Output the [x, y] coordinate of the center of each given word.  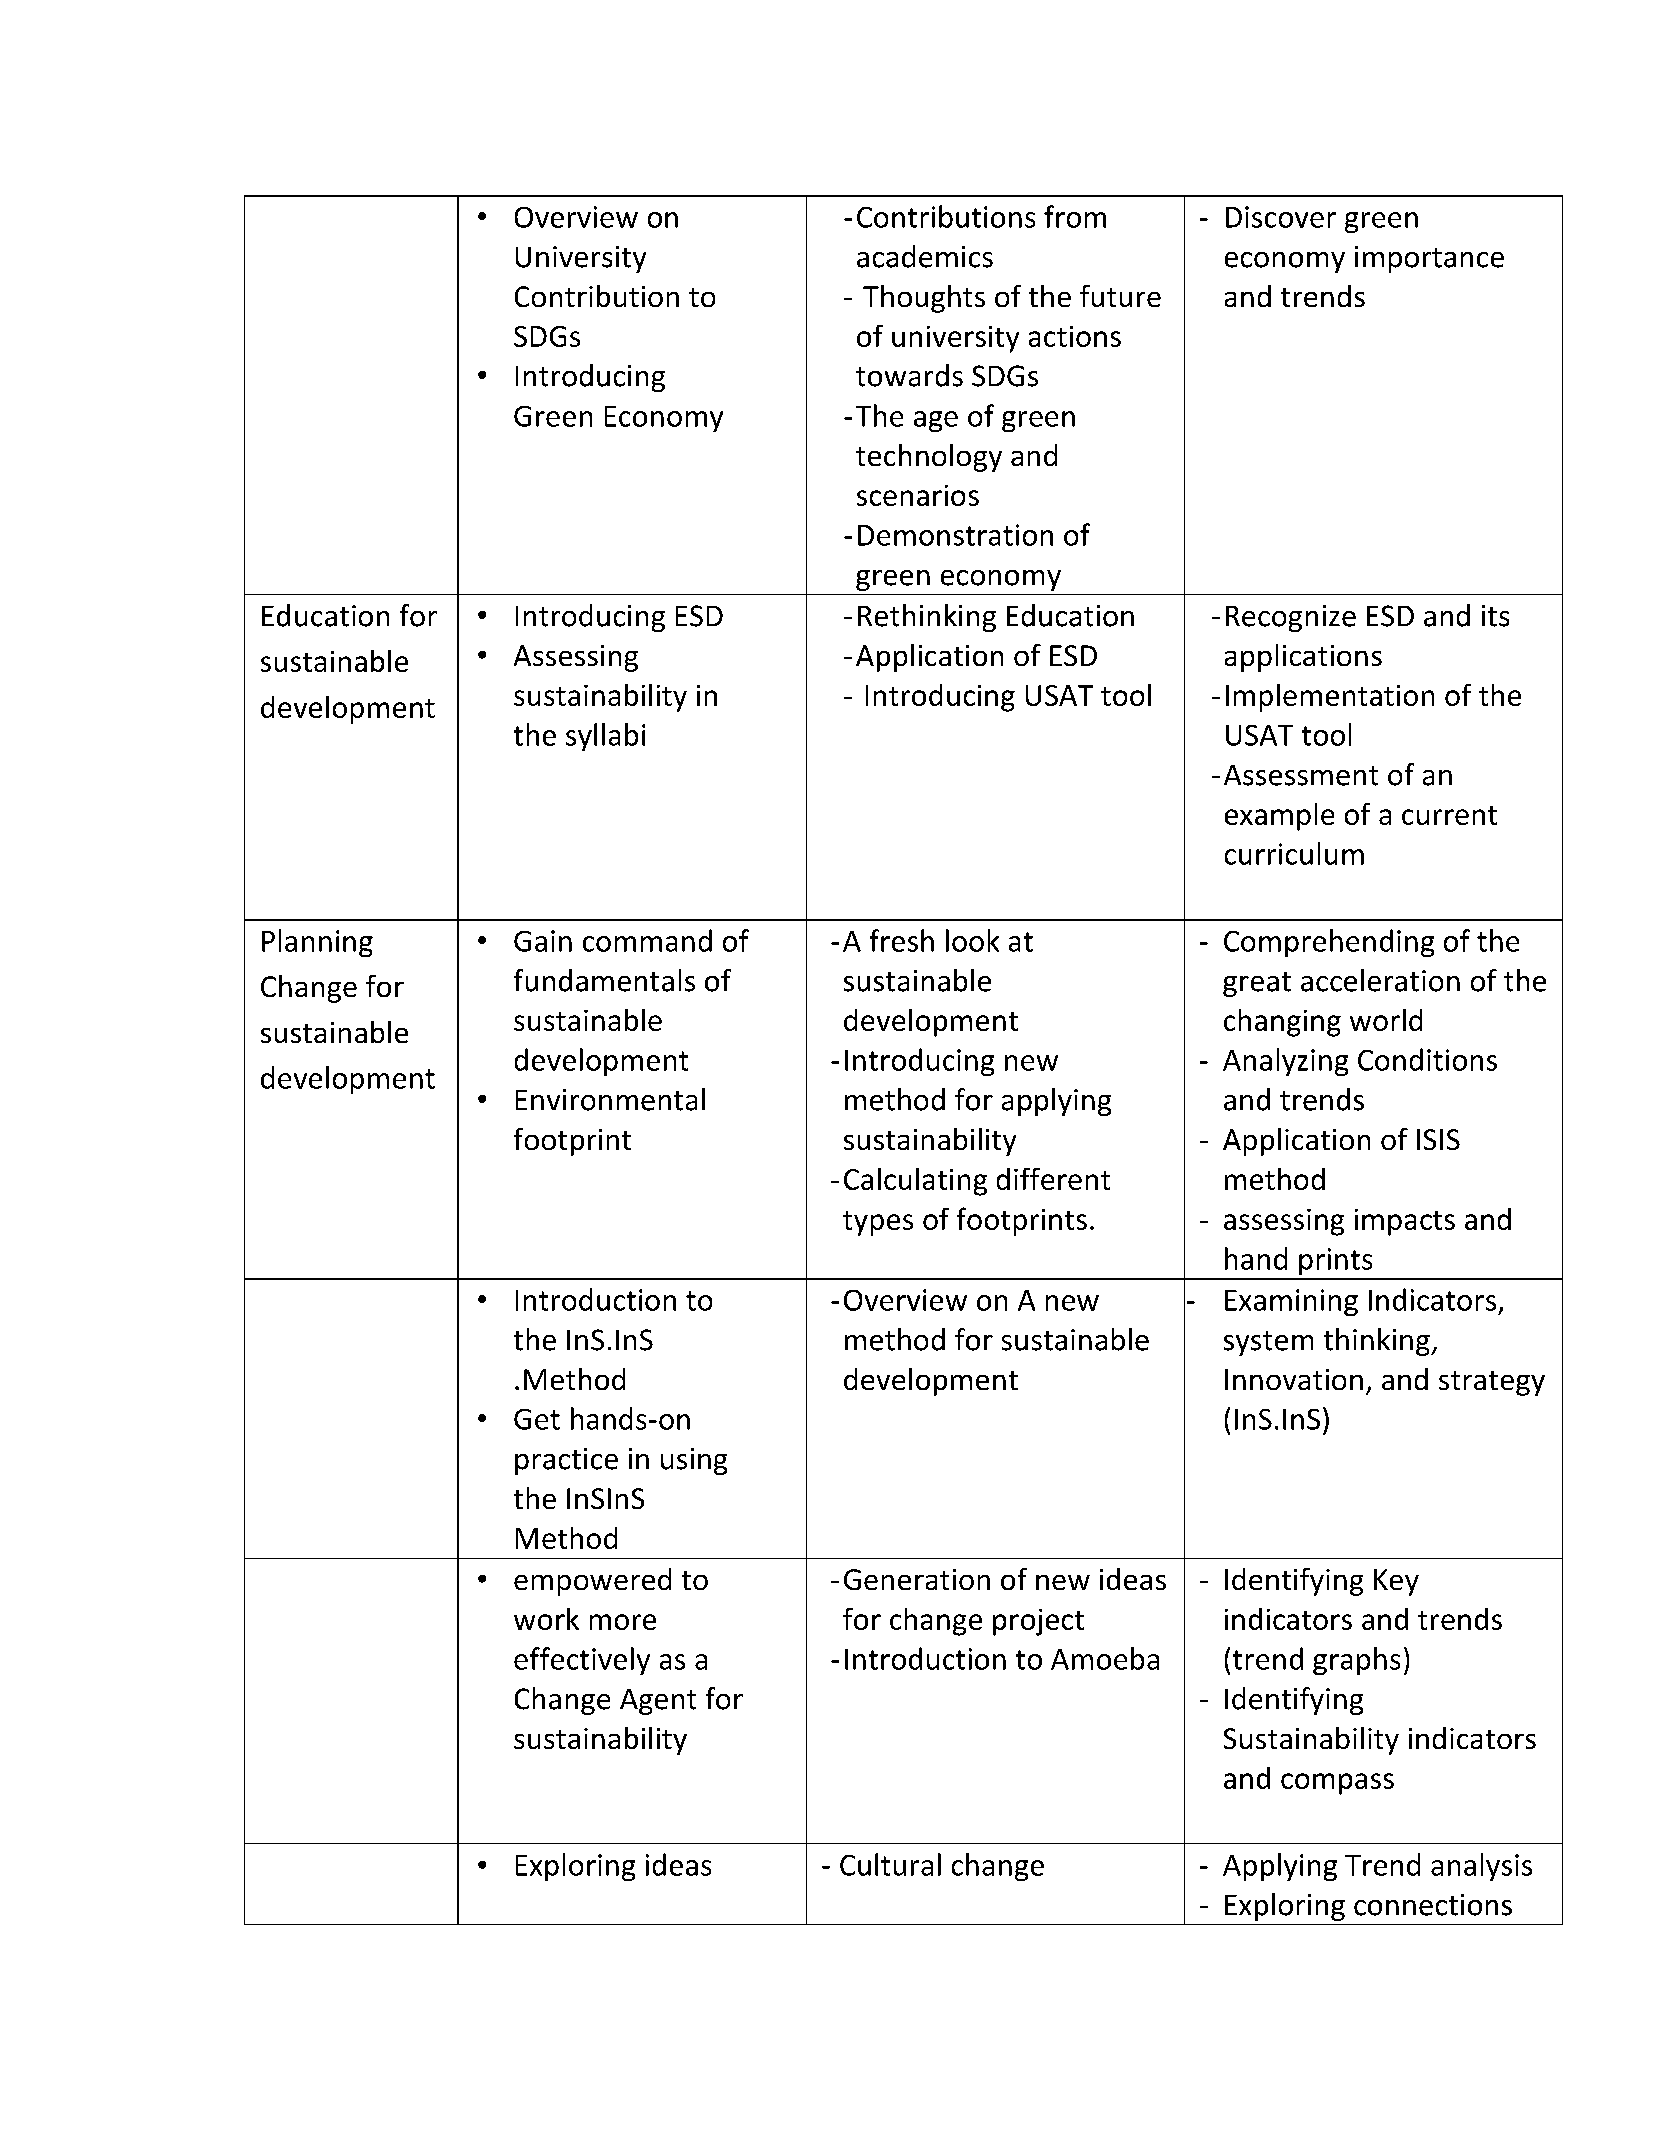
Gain [543, 941]
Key [1396, 1582]
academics [925, 256]
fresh [902, 940]
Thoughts [924, 299]
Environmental [610, 1099]
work [546, 1619]
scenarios [918, 495]
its [1495, 616]
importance [1429, 259]
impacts [1405, 1222]
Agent [658, 1702]
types [878, 1223]
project [1038, 1622]
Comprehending [1329, 943]
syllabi [605, 737]
